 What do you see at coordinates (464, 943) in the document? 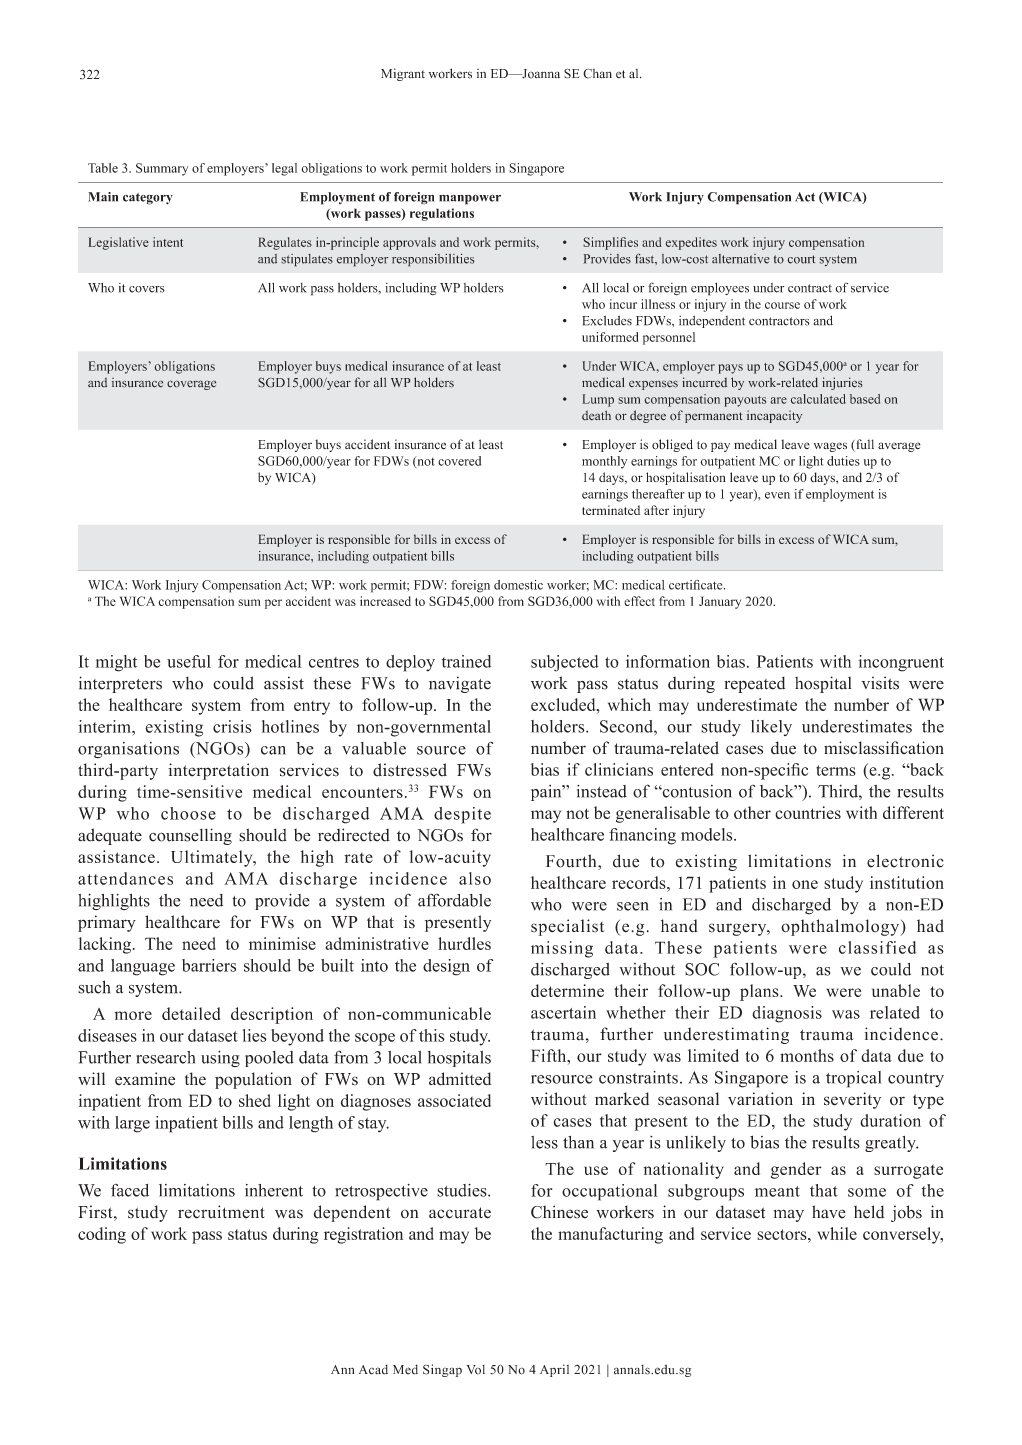
I see `hurdles` at bounding box center [464, 943].
